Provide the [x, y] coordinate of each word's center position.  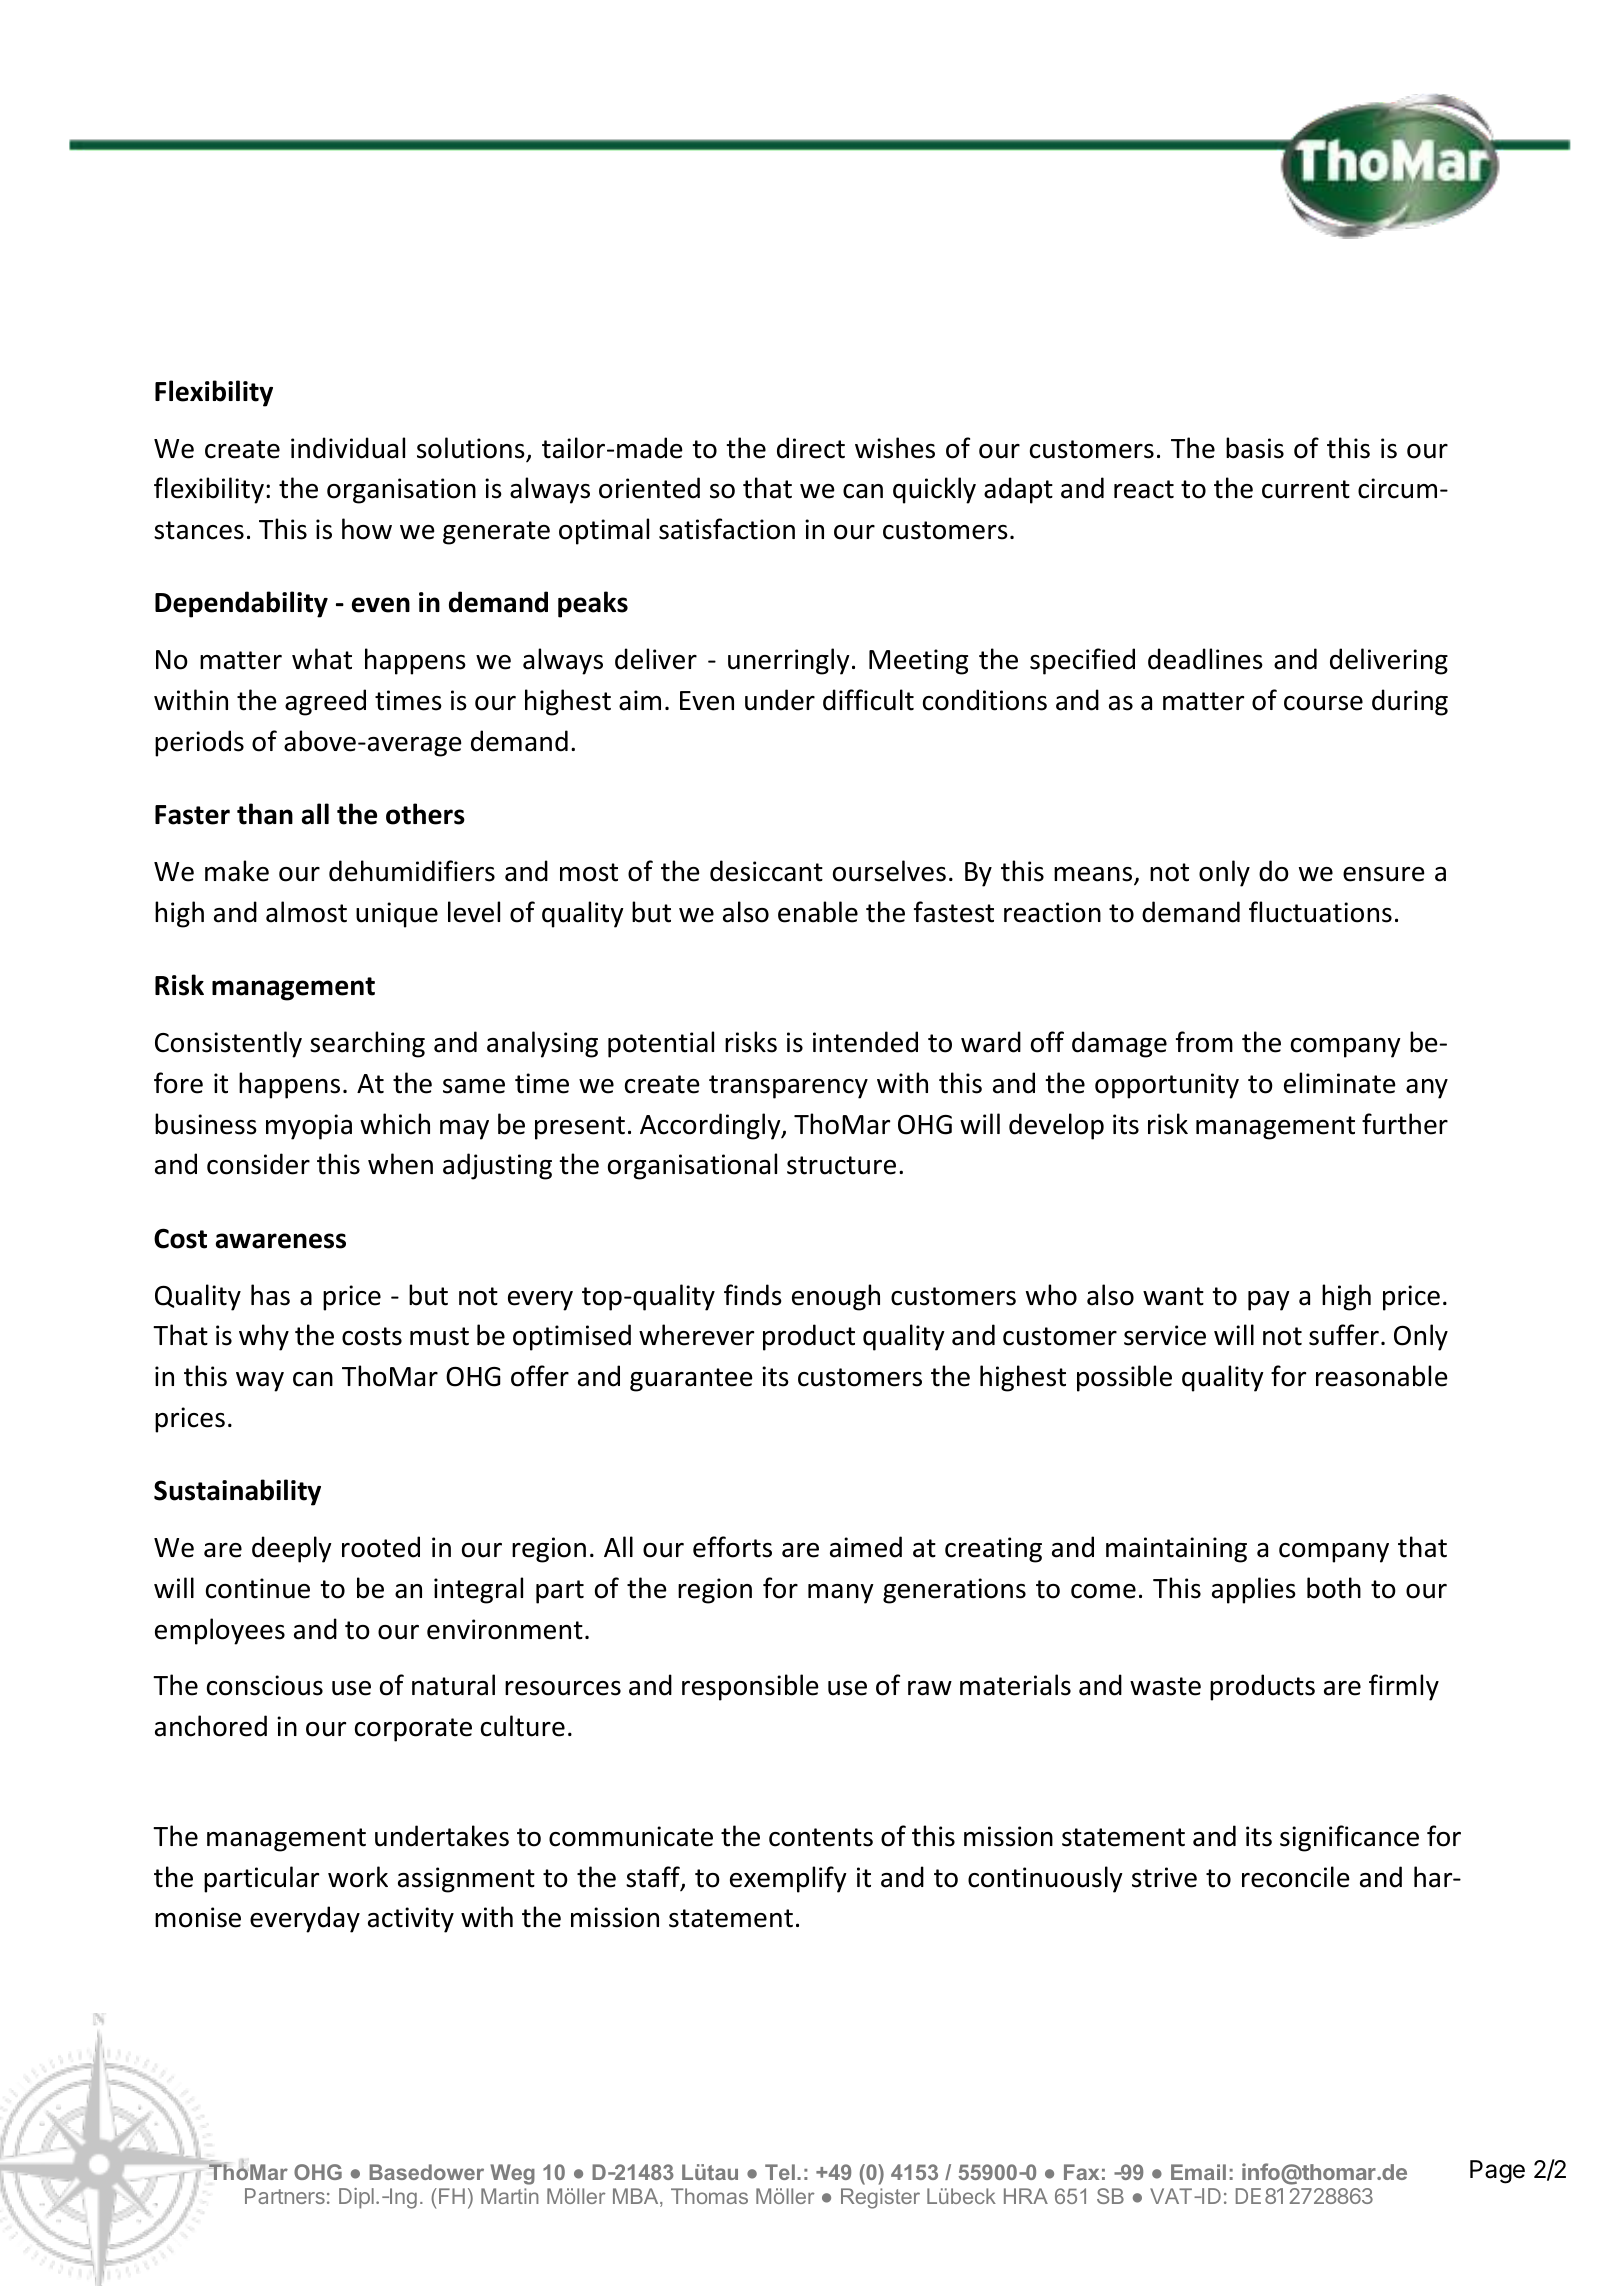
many [841, 1594]
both [1334, 1588]
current [1306, 489]
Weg [512, 2174]
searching [367, 1044]
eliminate [1340, 1083]
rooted [381, 1547]
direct [811, 448]
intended [865, 1042]
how [367, 529]
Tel [780, 2172]
